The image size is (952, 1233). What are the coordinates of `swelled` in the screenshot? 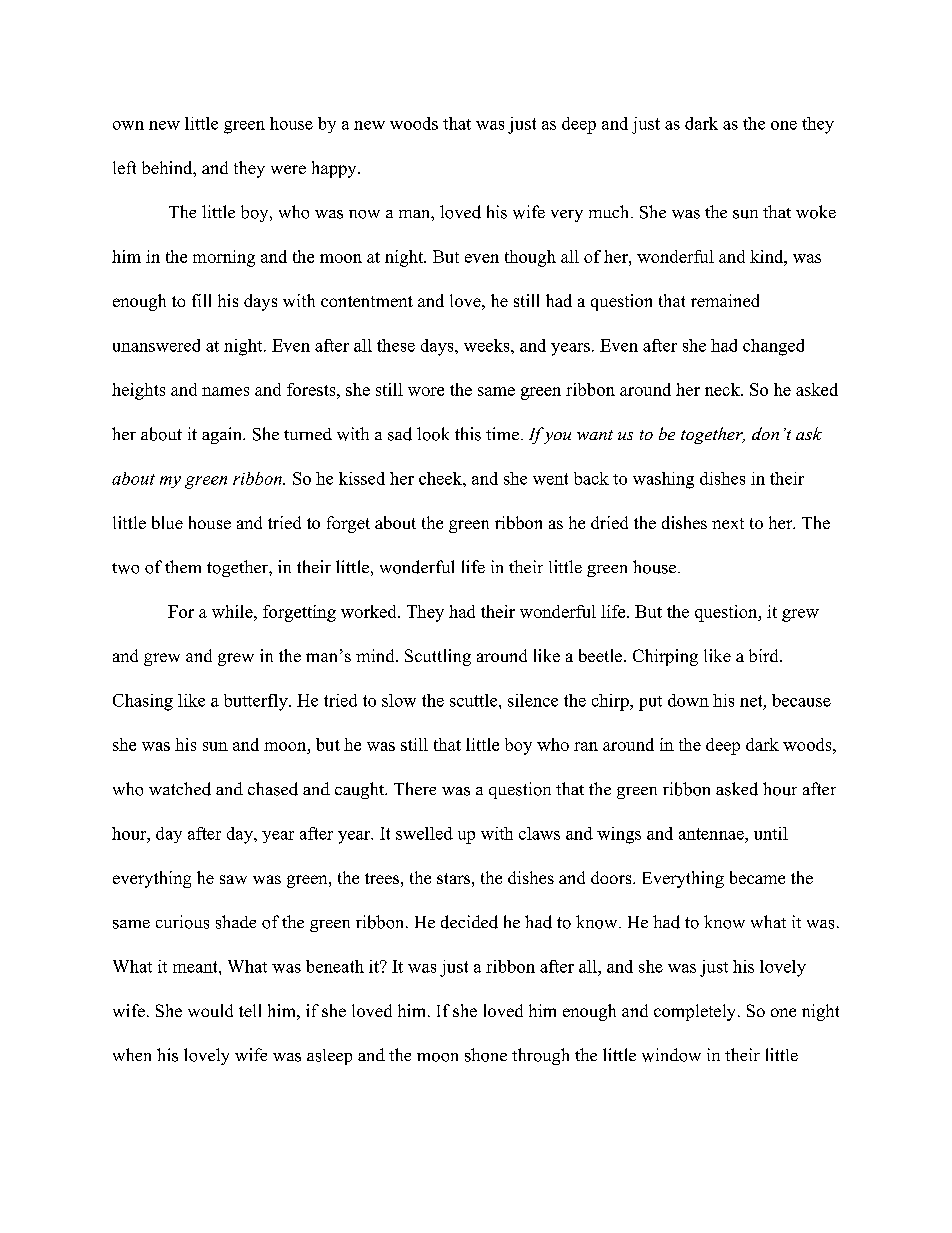 It's located at (424, 833).
